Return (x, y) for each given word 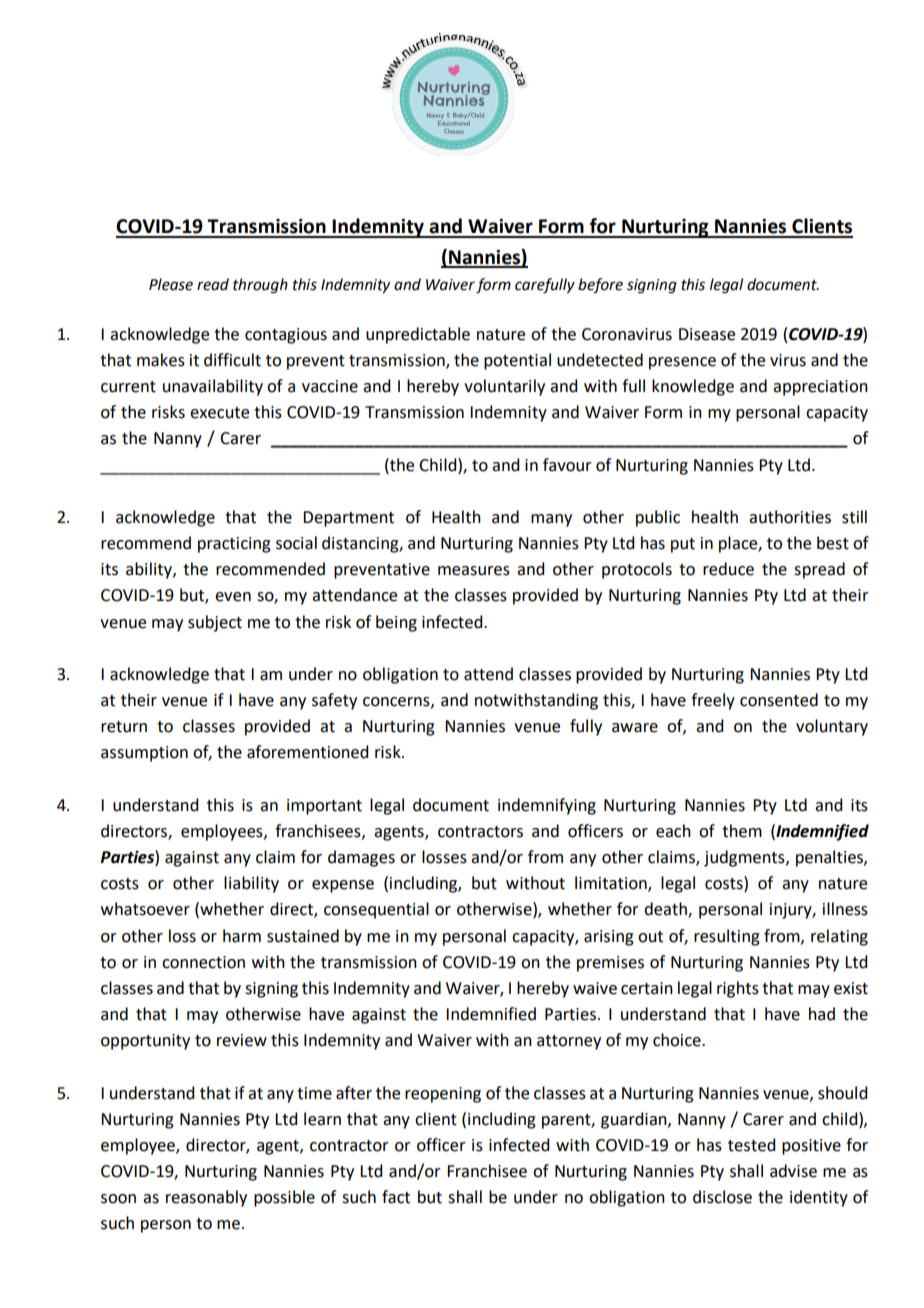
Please (171, 284)
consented (779, 700)
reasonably (206, 1198)
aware (635, 728)
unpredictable (418, 335)
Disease (707, 334)
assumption (144, 754)
